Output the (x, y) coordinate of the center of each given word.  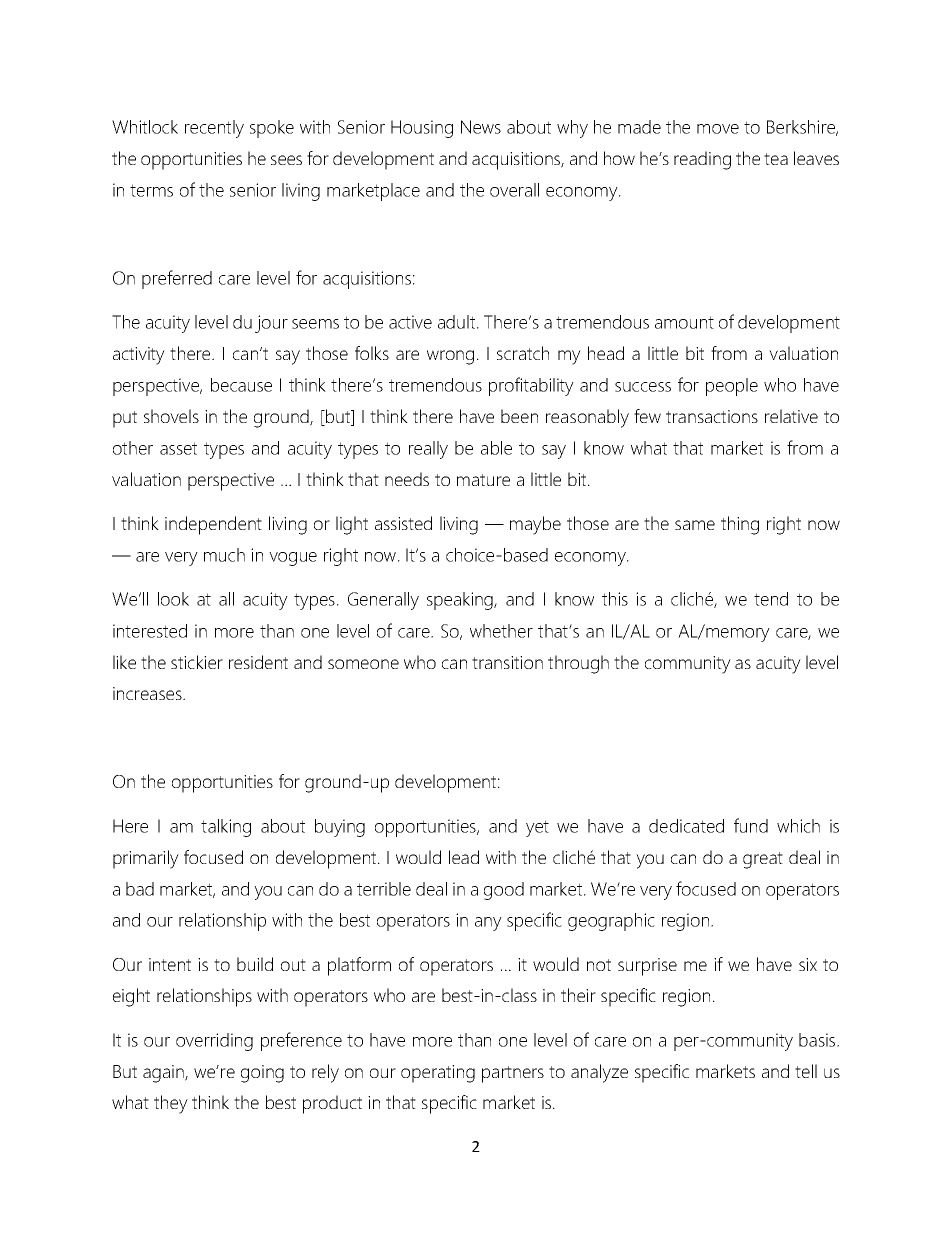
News (481, 127)
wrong (450, 357)
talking (226, 828)
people (732, 387)
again (164, 1074)
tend (771, 599)
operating (438, 1074)
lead (464, 857)
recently (214, 129)
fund (751, 825)
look (173, 599)
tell (806, 1071)
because (241, 385)
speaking (461, 601)
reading (702, 160)
